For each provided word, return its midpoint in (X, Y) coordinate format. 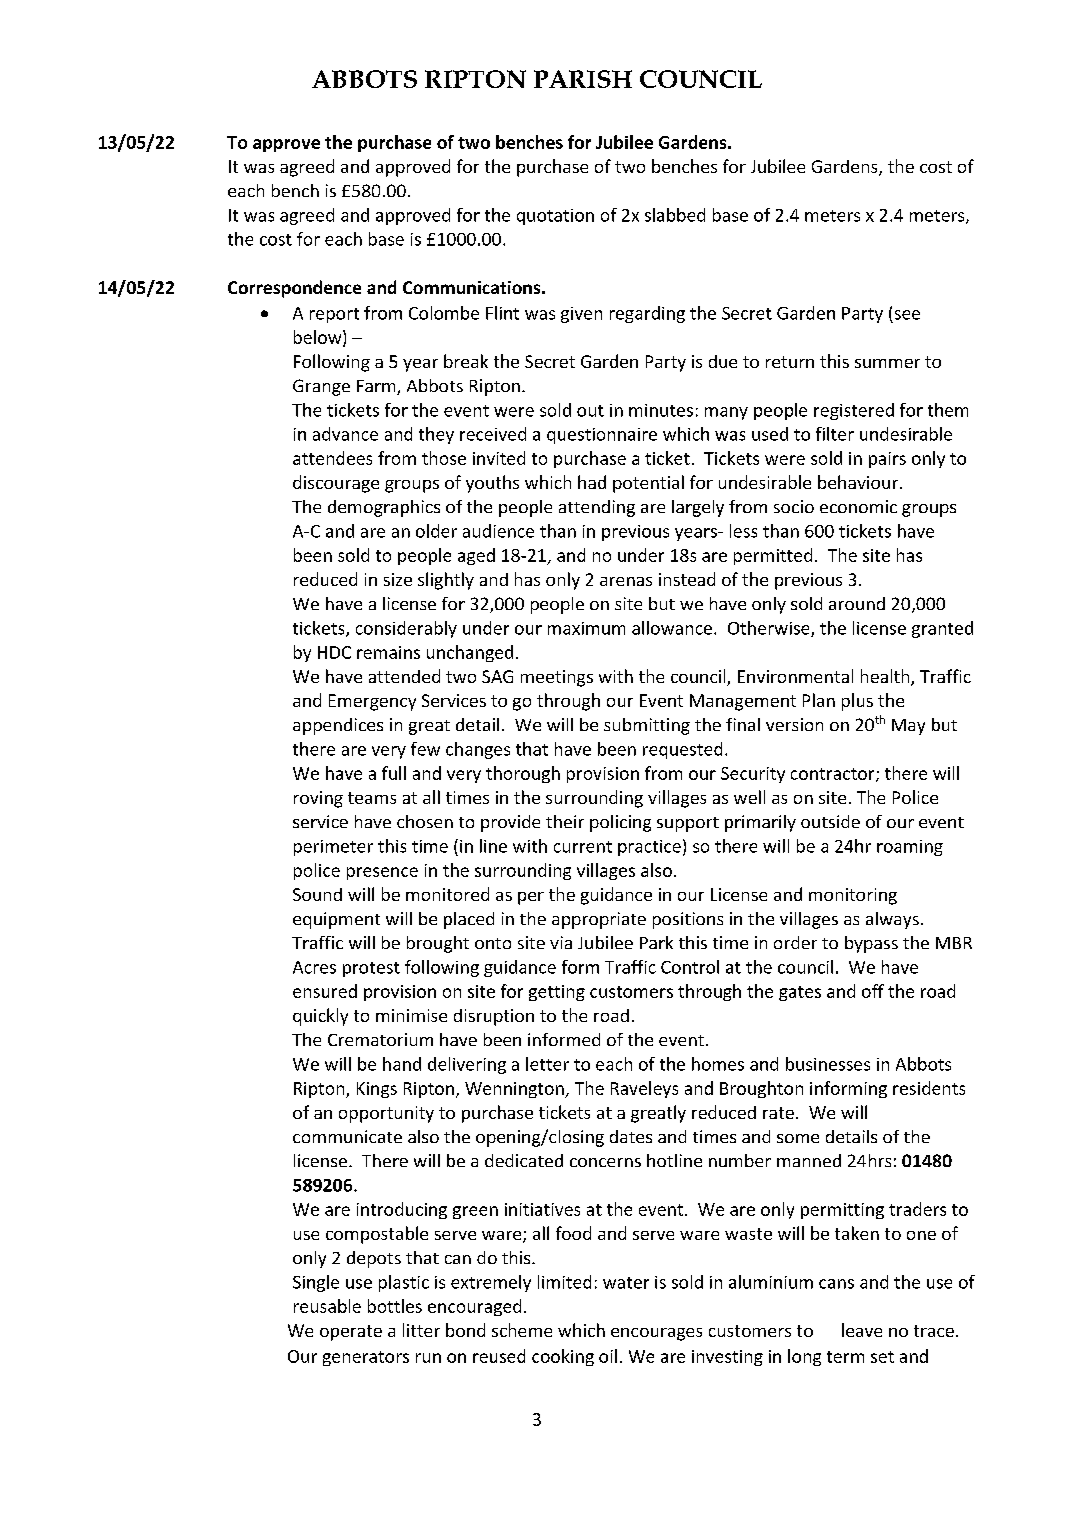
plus (857, 702)
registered (854, 411)
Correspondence (294, 289)
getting (557, 993)
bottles (395, 1306)
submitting (647, 726)
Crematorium (380, 1039)
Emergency (372, 702)
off (873, 991)
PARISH (583, 79)
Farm (377, 387)
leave (862, 1330)
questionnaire (602, 436)
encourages (656, 1334)
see (907, 315)
